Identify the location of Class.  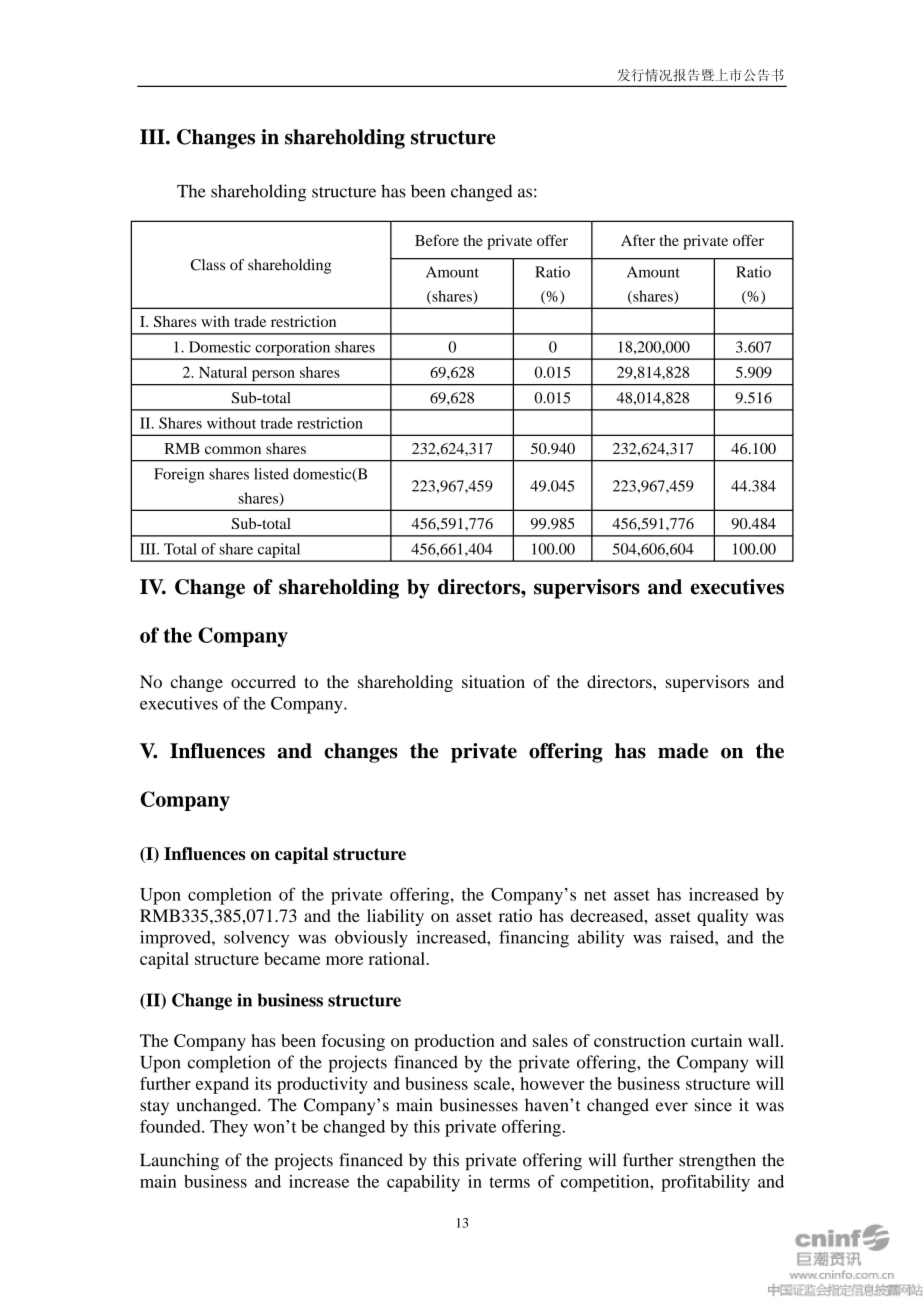
(208, 265).
